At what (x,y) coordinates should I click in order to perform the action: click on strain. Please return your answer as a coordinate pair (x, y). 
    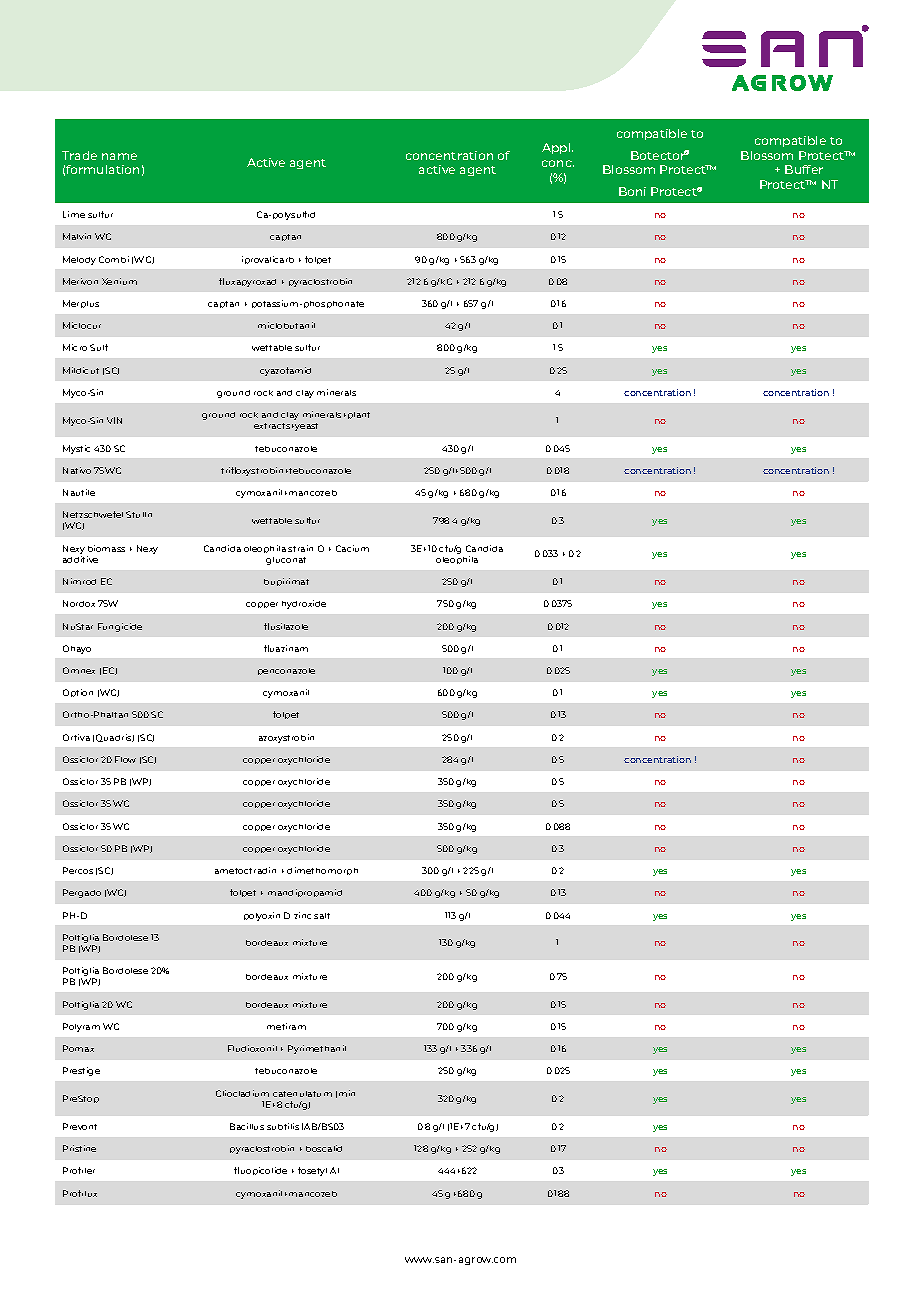
    Looking at the image, I should click on (300, 548).
